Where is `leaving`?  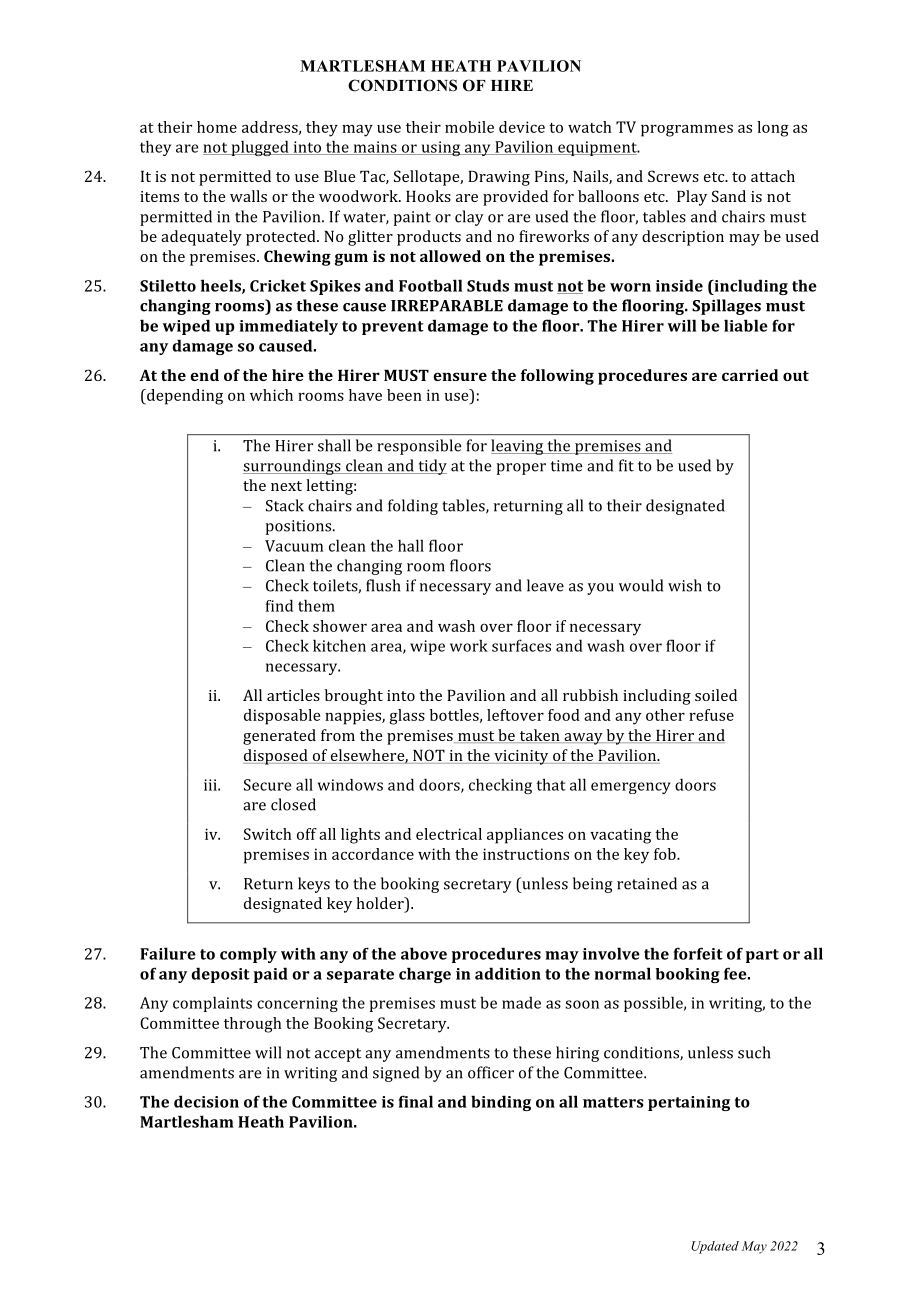
leaving is located at coordinates (518, 447).
